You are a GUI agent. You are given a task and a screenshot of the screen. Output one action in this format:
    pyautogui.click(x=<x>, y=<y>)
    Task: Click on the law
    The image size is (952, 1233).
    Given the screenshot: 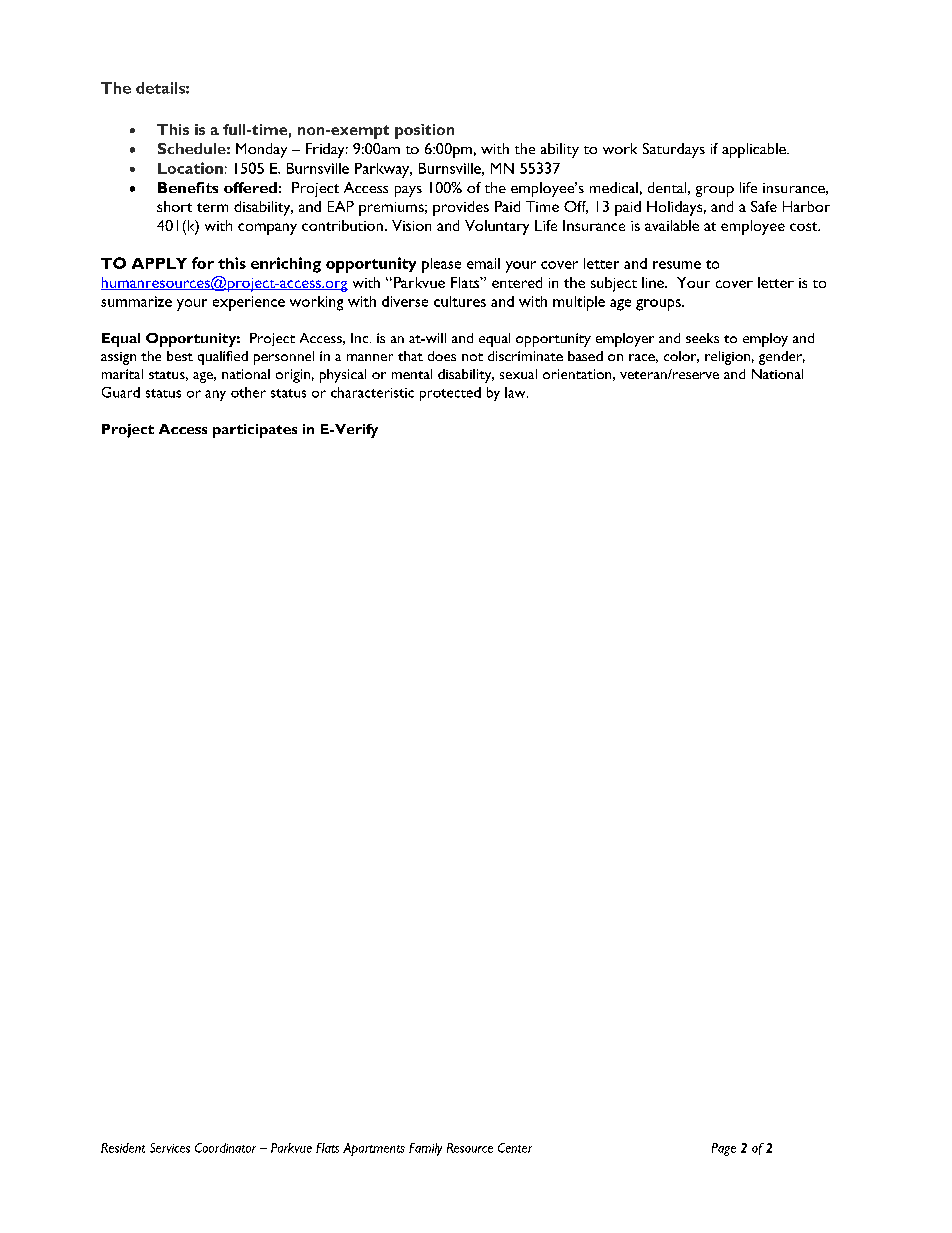 What is the action you would take?
    pyautogui.click(x=516, y=392)
